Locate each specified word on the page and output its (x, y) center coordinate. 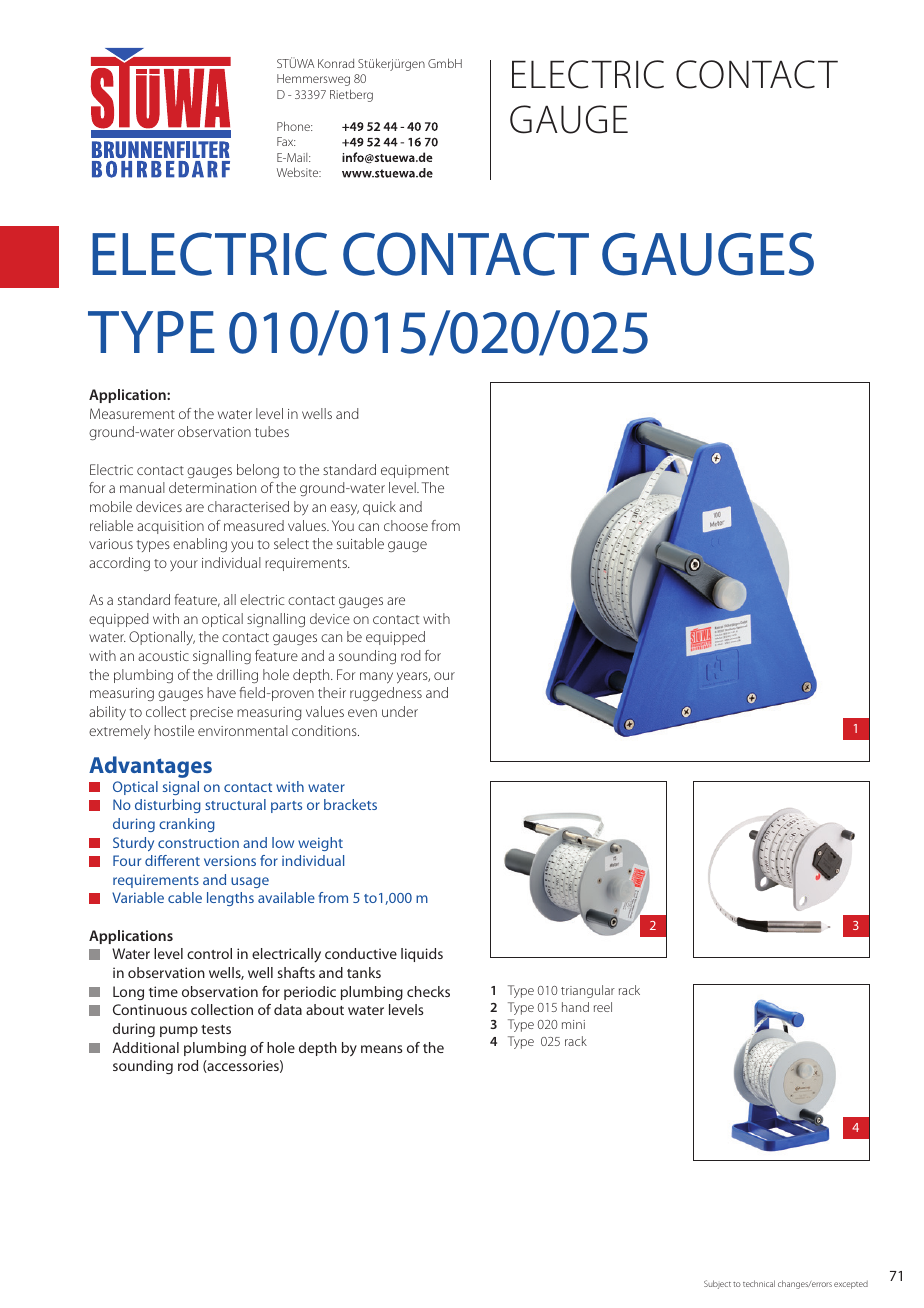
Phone (294, 126)
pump (179, 1031)
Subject (717, 1284)
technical (759, 1283)
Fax (286, 141)
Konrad (336, 63)
